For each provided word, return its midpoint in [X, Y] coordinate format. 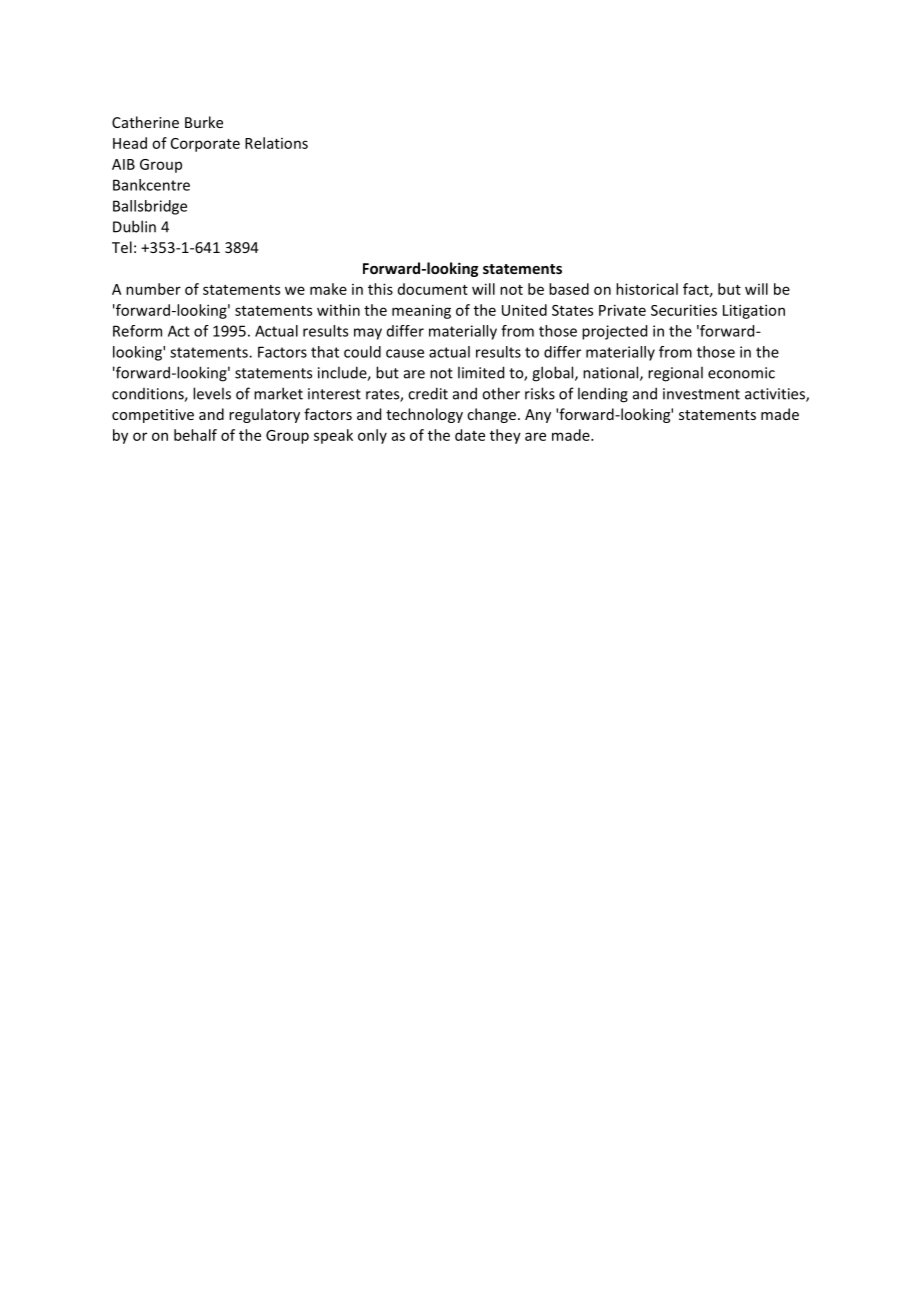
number [153, 289]
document [433, 289]
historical [647, 289]
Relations [276, 143]
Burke [204, 122]
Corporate [205, 145]
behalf [195, 435]
